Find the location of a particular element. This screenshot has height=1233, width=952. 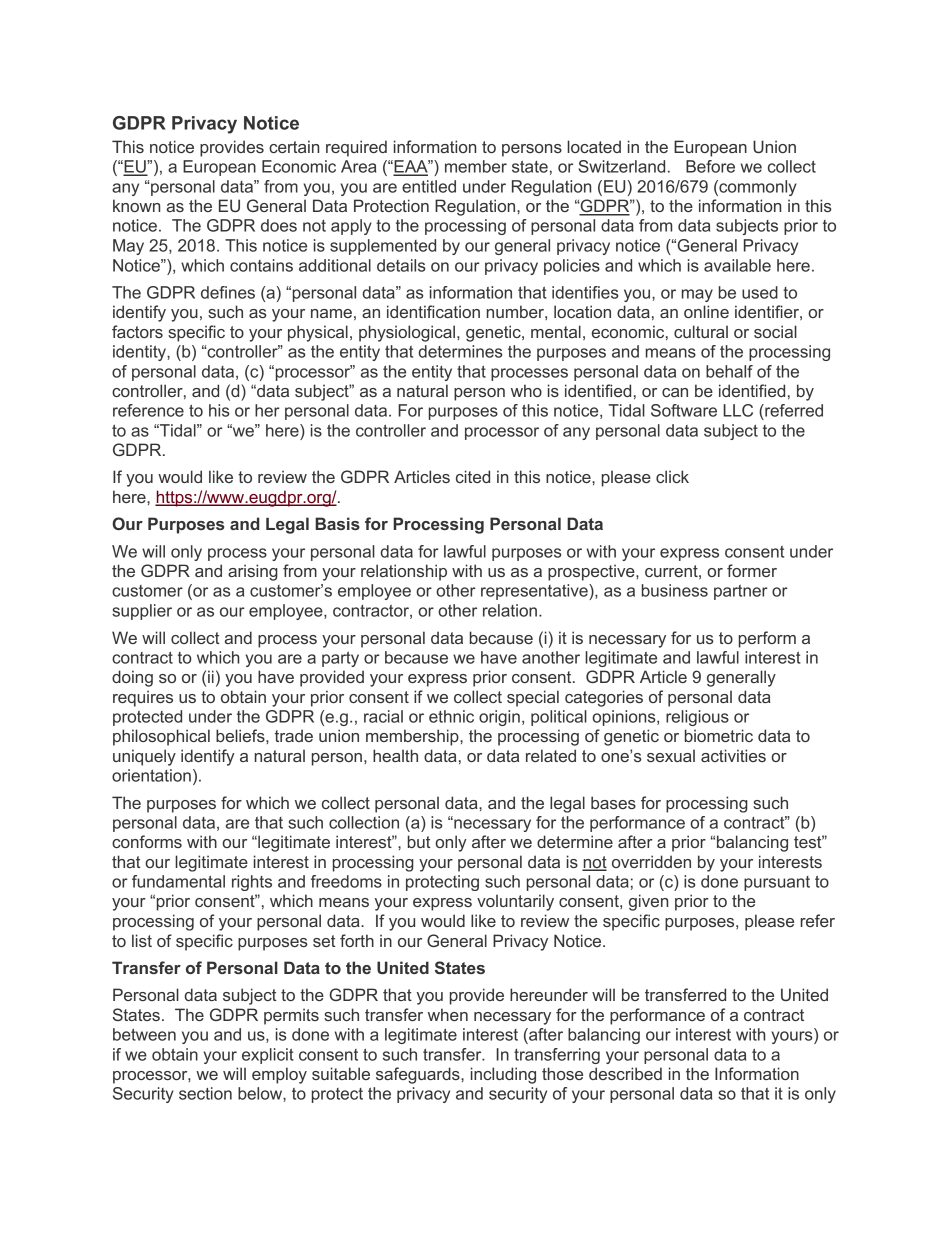

entitled is located at coordinates (429, 186).
